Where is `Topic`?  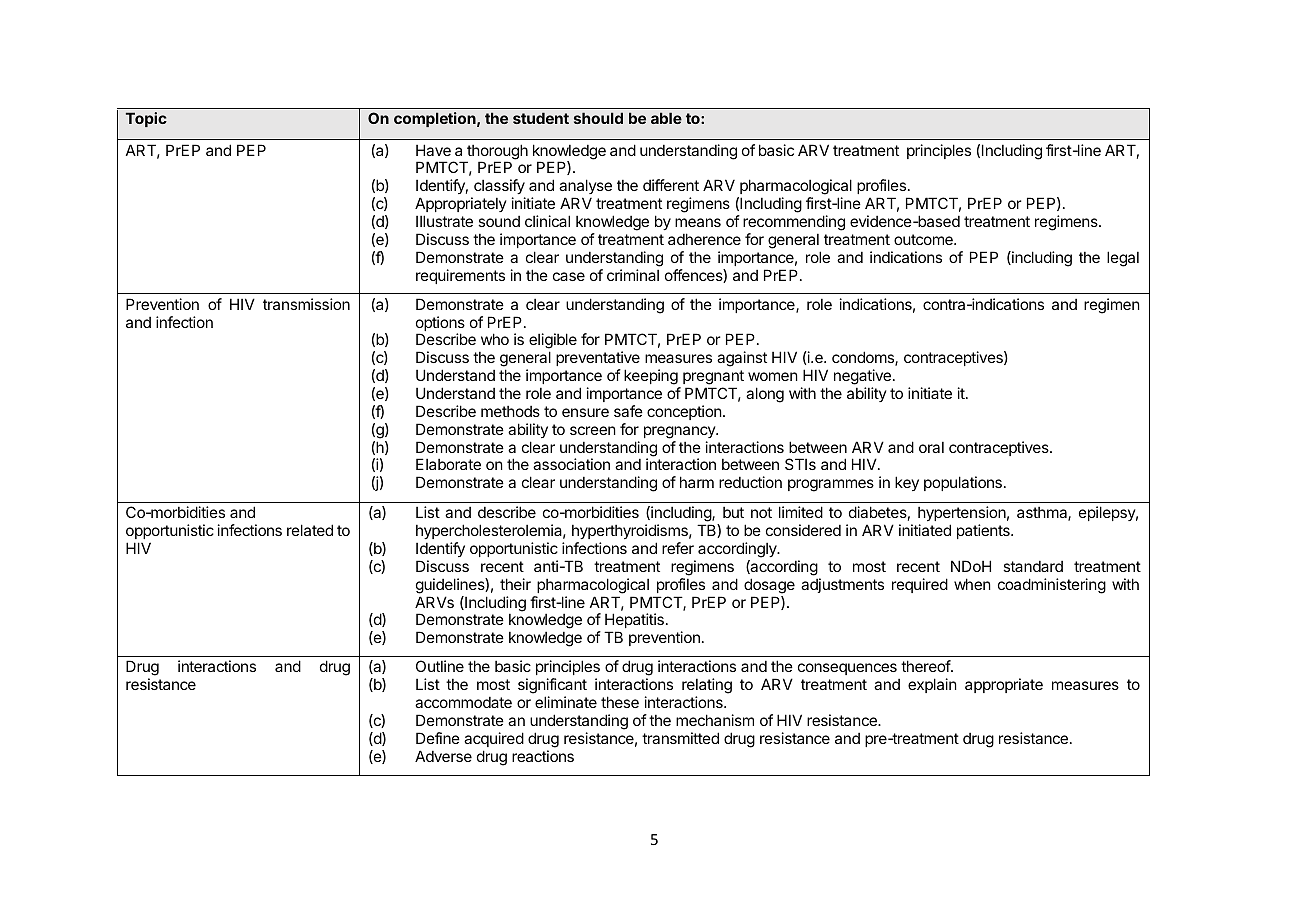 Topic is located at coordinates (146, 119).
